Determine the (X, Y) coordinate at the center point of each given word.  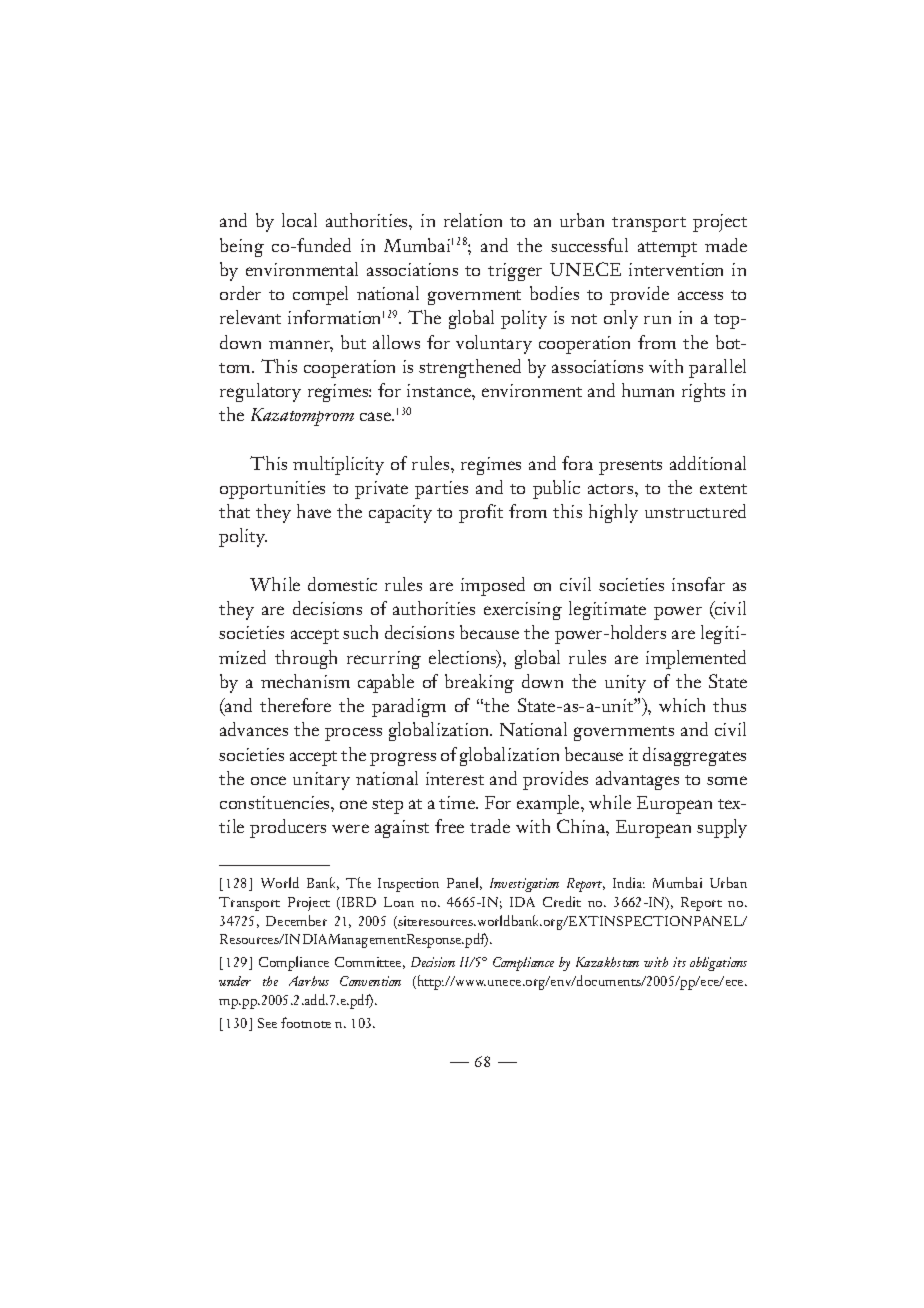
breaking (479, 683)
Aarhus (309, 981)
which (682, 705)
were (350, 828)
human (648, 390)
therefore (295, 705)
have (314, 511)
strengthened (470, 368)
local (299, 220)
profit (481, 513)
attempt (667, 249)
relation (473, 220)
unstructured (695, 511)
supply (722, 828)
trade (490, 826)
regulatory (260, 392)
